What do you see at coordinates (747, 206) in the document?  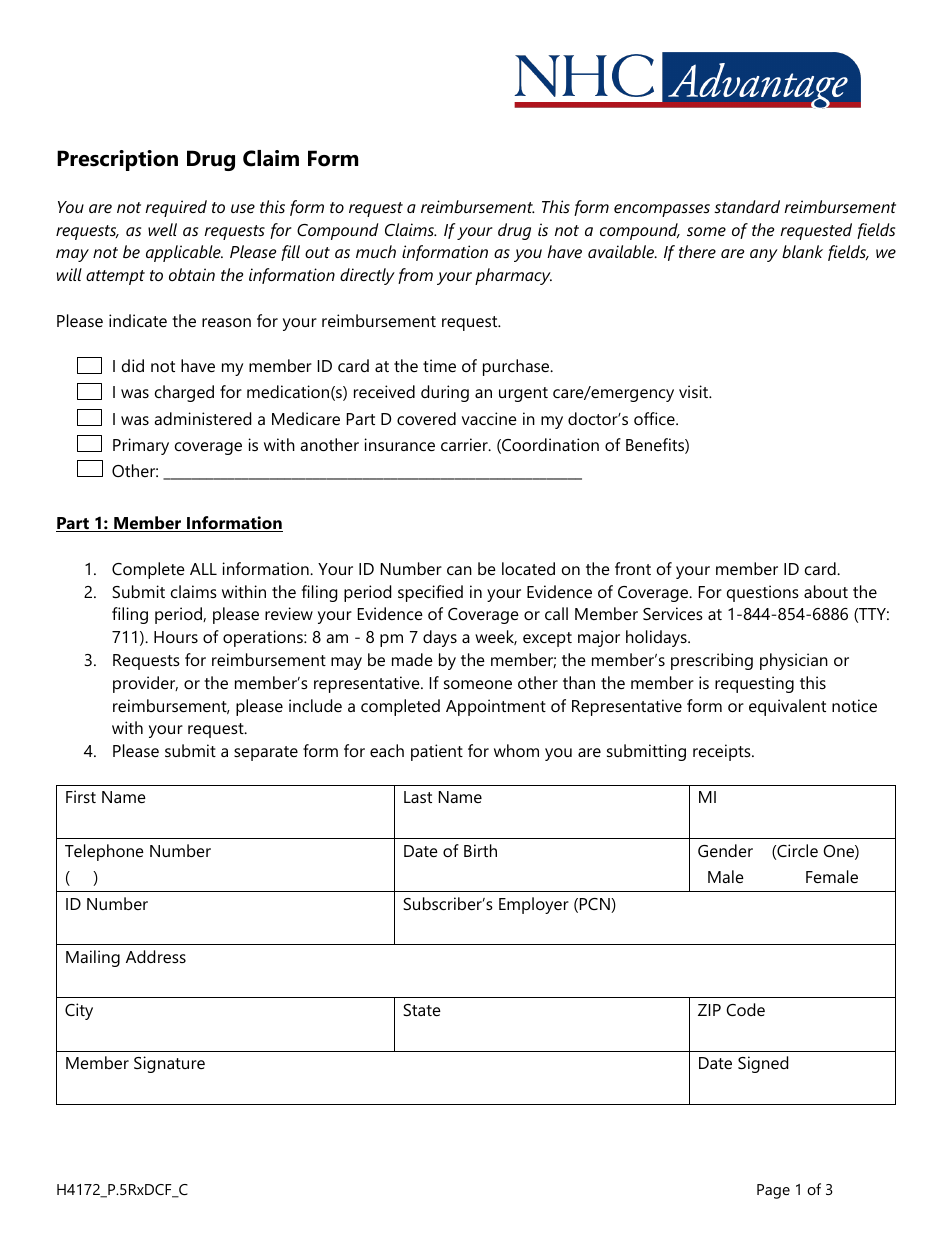 I see `standard` at bounding box center [747, 206].
